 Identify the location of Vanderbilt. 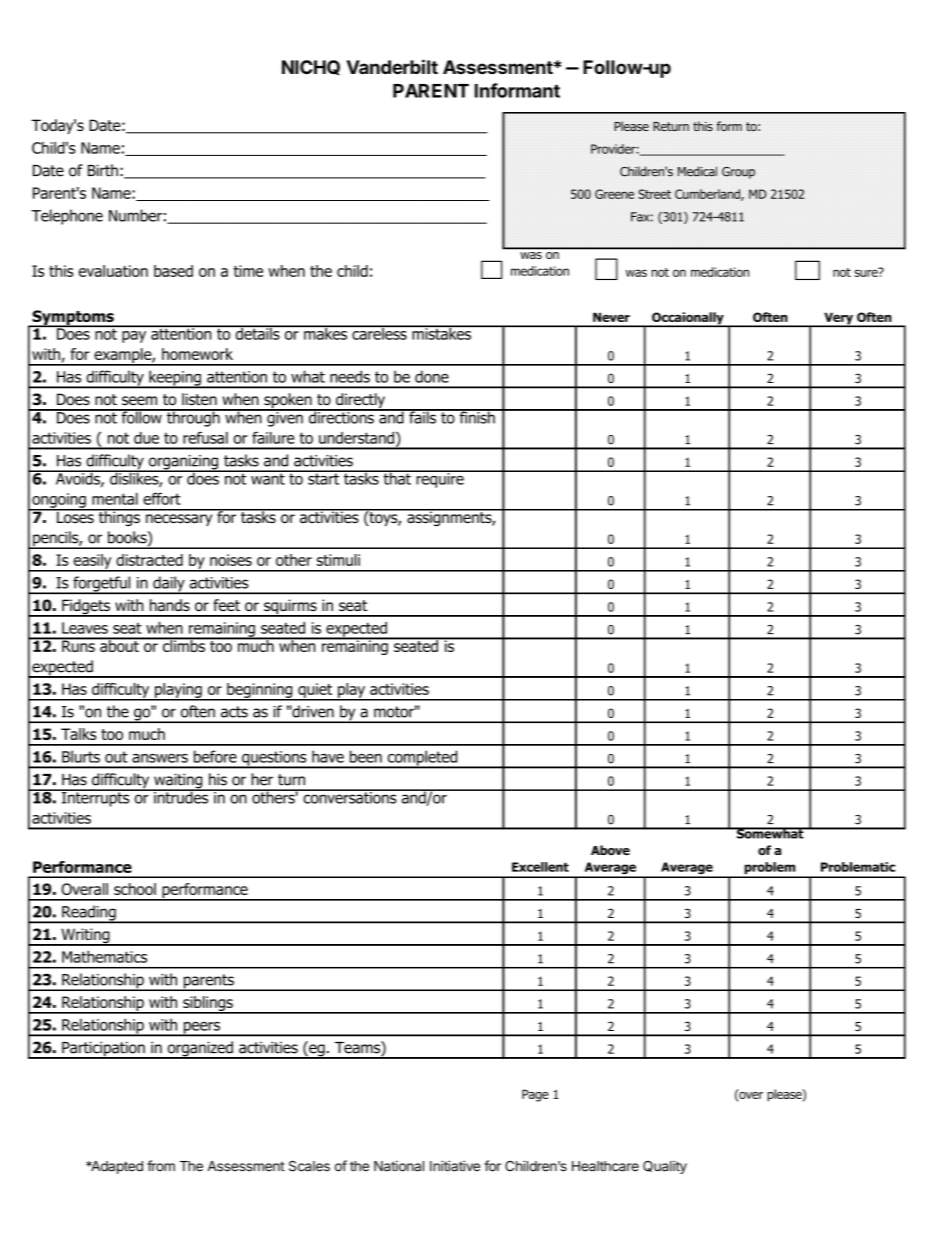
(392, 66).
